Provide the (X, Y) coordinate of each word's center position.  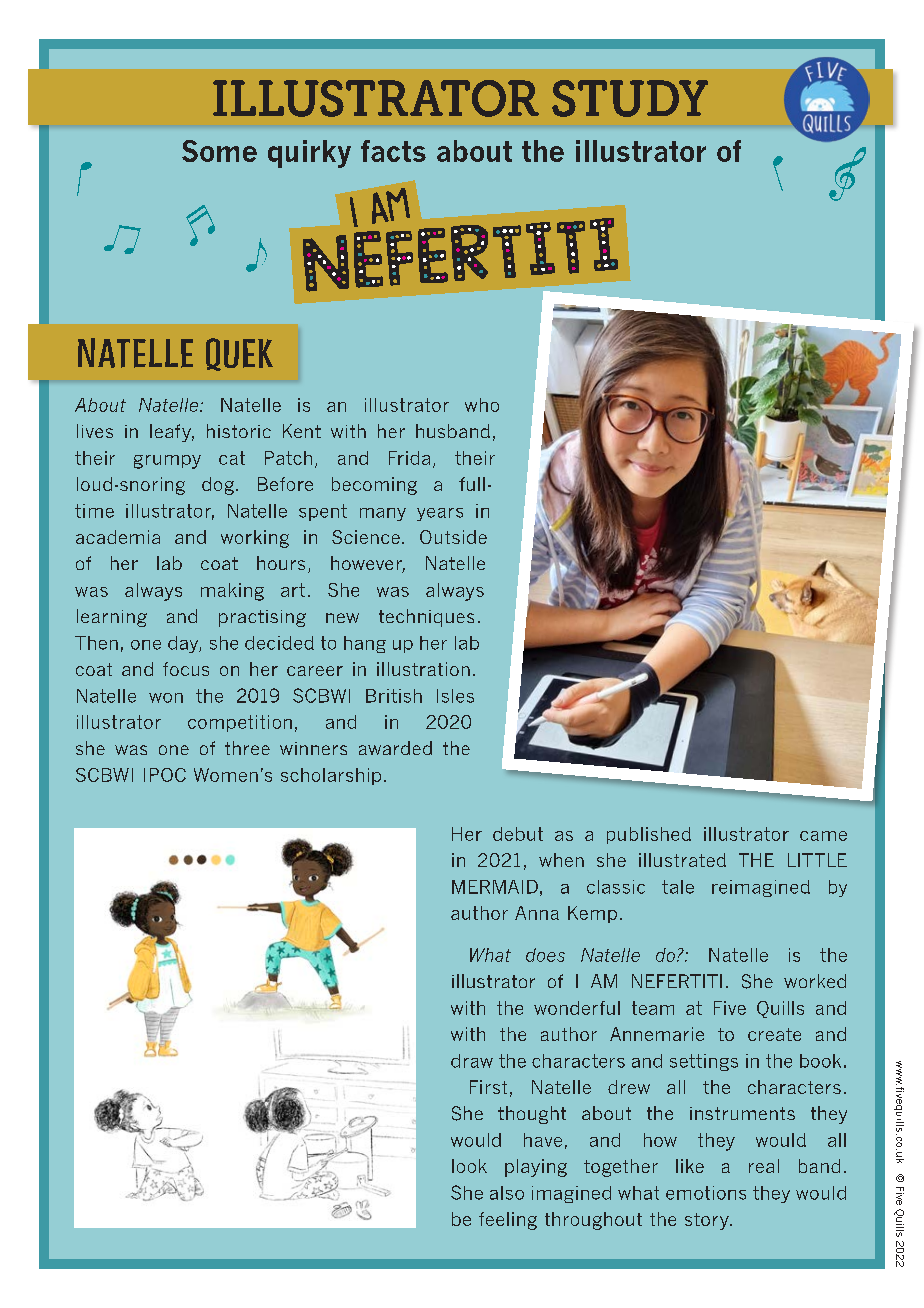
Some (219, 151)
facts (393, 151)
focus (186, 669)
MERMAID (495, 887)
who (482, 405)
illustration (423, 669)
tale (678, 887)
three (247, 748)
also (507, 1193)
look (469, 1166)
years (440, 514)
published (649, 835)
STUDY (630, 98)
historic (239, 431)
